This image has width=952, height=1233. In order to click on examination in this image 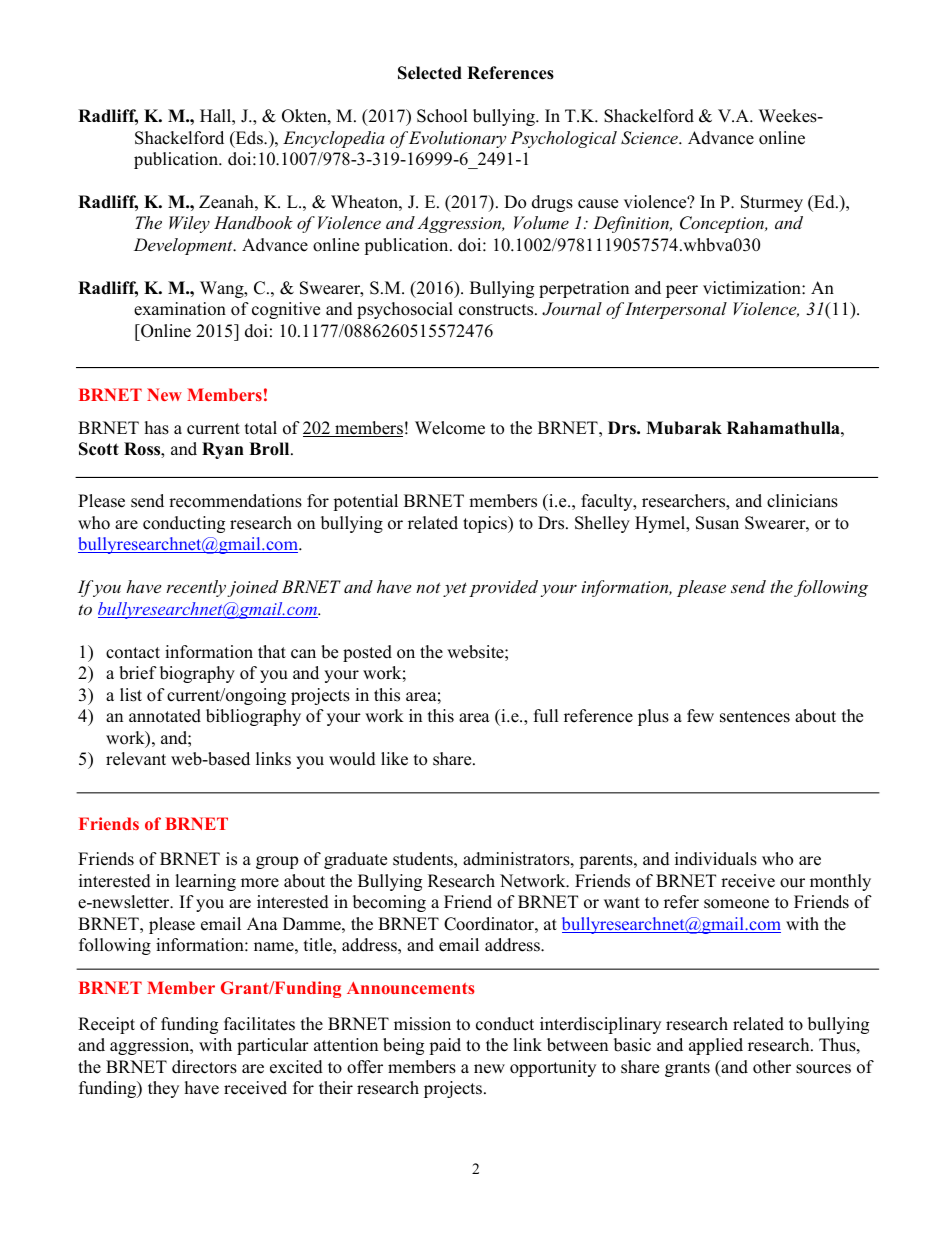, I will do `click(180, 309)`.
